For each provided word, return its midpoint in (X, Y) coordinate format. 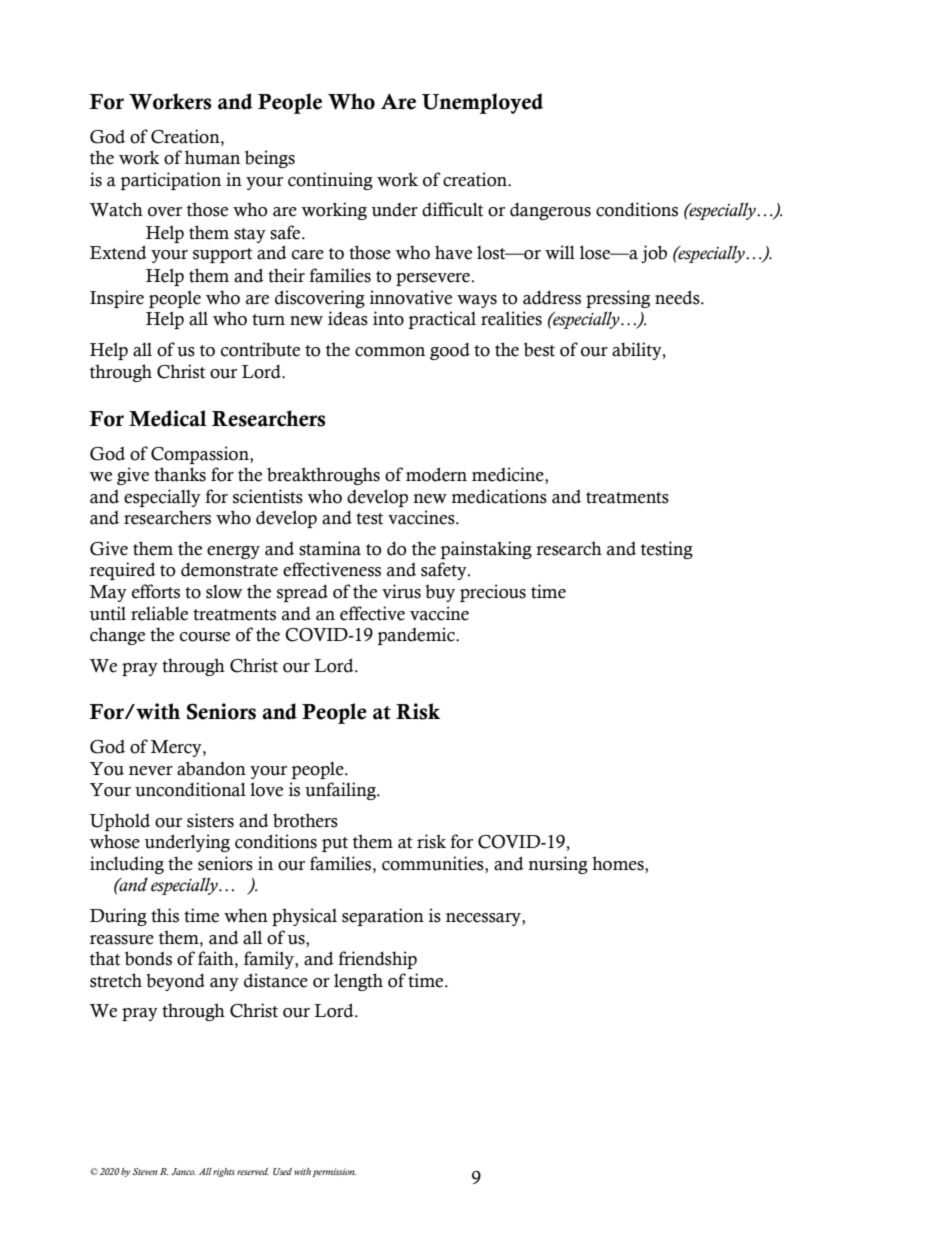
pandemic (417, 636)
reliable (159, 613)
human (212, 157)
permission (334, 1172)
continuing (330, 181)
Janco (183, 1171)
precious (493, 593)
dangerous (550, 211)
